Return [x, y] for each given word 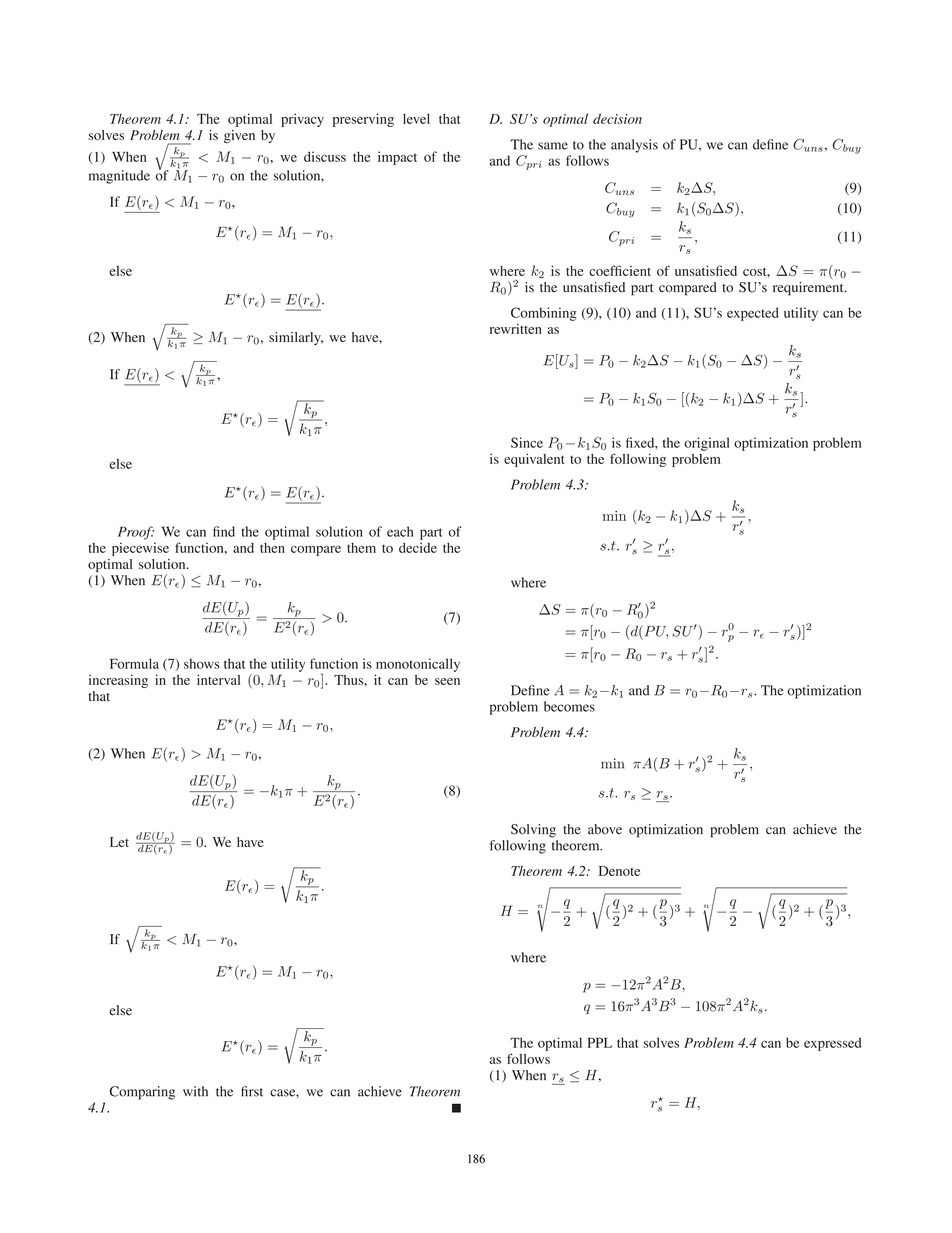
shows [202, 663]
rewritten [516, 329]
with [195, 1091]
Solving [533, 831]
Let [119, 842]
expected [753, 314]
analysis [634, 146]
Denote [619, 871]
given [239, 137]
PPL [599, 1042]
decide [418, 547]
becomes [569, 706]
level [416, 119]
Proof [136, 533]
